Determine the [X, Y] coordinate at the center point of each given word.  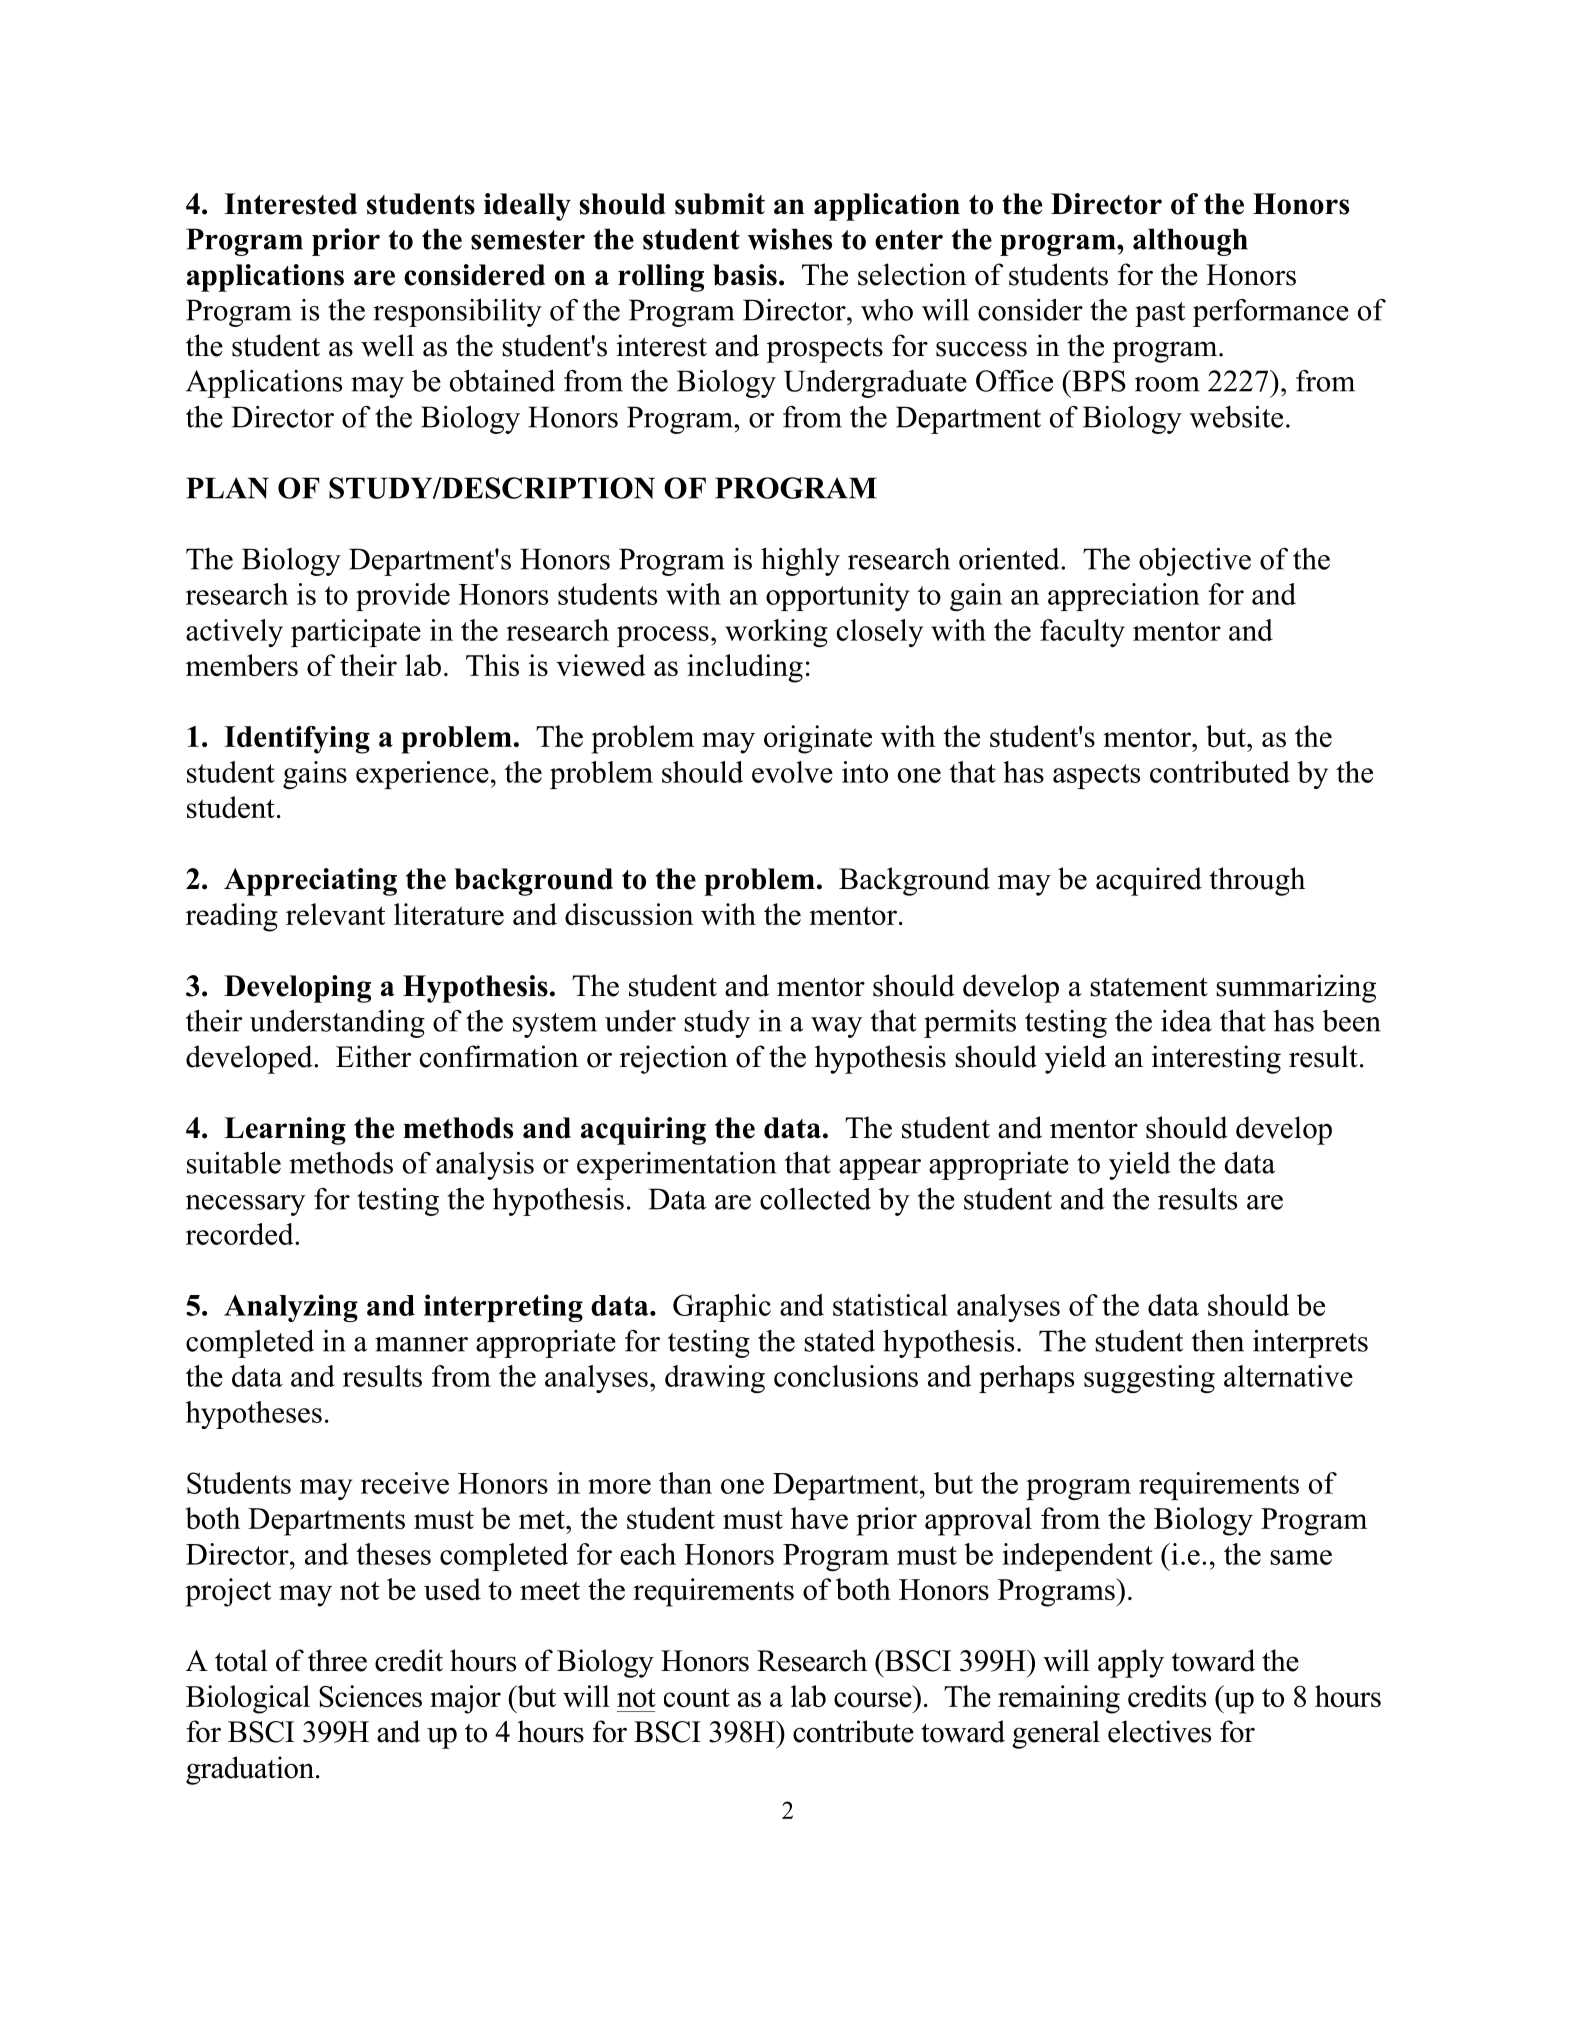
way [836, 1027]
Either [373, 1056]
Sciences [370, 1696]
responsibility [457, 313]
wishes [790, 239]
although [1190, 242]
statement [1149, 987]
